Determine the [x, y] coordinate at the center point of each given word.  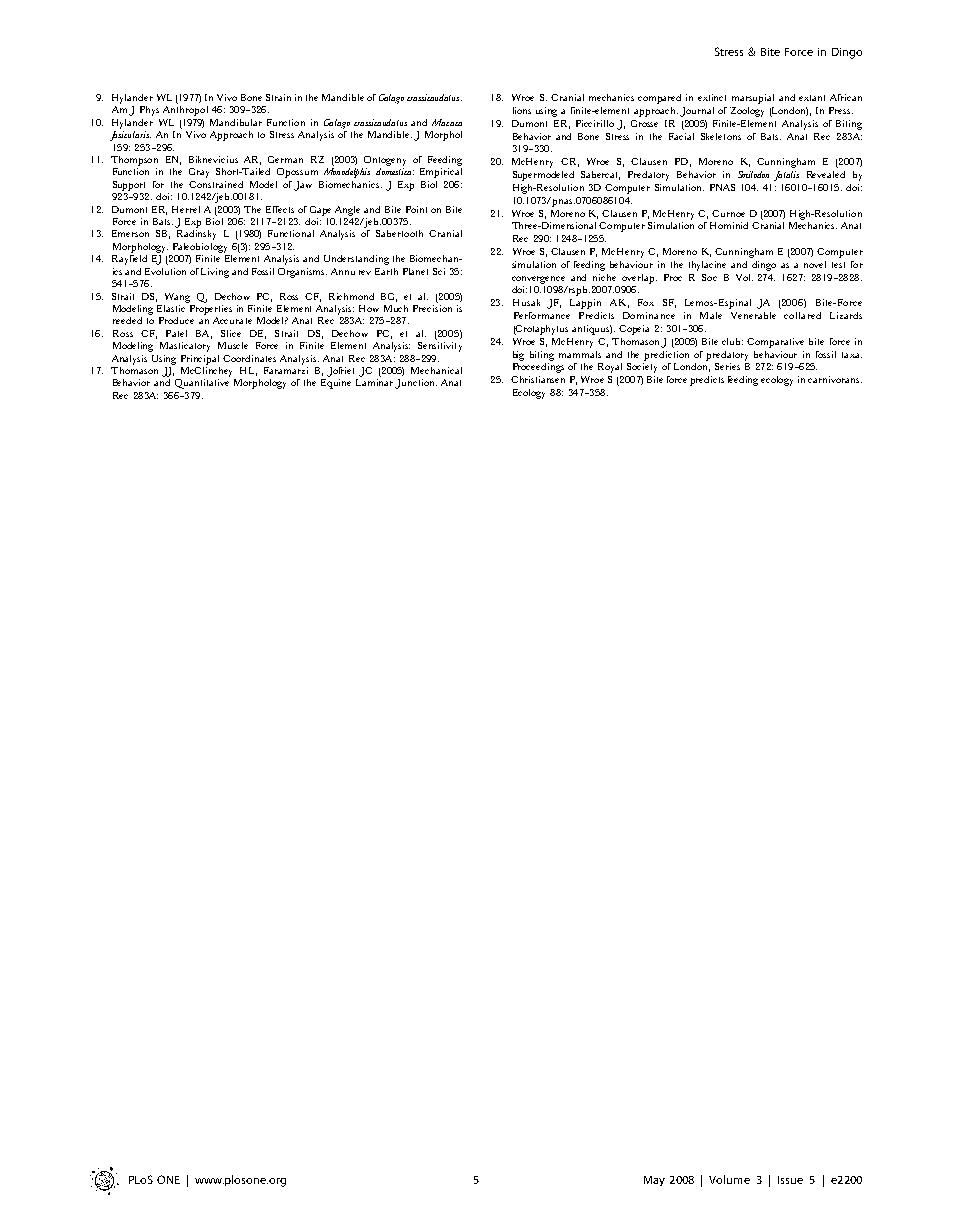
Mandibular [236, 122]
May [654, 1181]
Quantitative [202, 384]
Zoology [747, 112]
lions [522, 110]
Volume [729, 1179]
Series [727, 366]
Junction [416, 384]
